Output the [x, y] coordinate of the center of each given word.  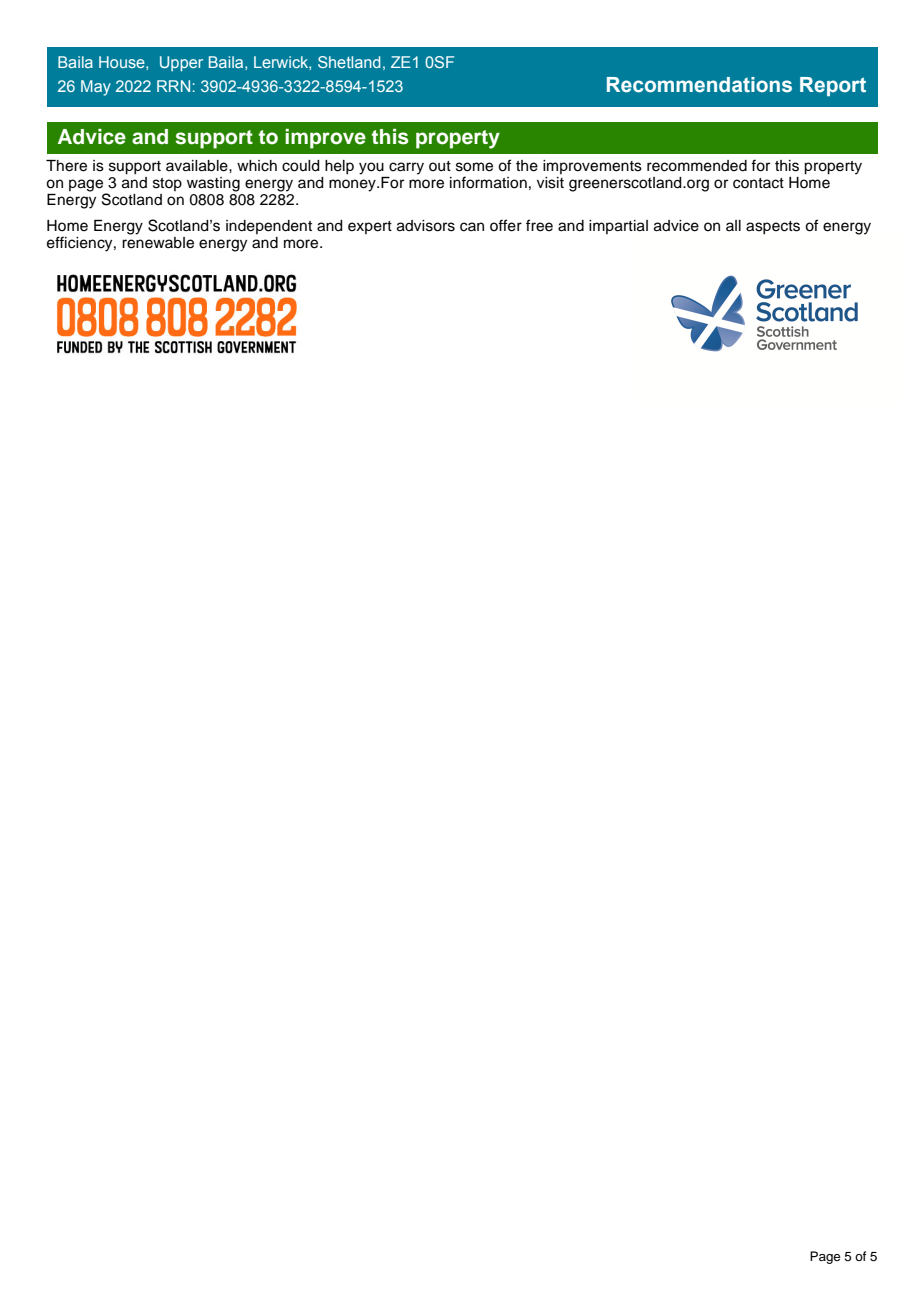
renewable [158, 243]
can [472, 227]
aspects [773, 228]
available [198, 166]
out [440, 166]
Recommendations [699, 85]
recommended [697, 166]
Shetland [349, 62]
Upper [181, 64]
